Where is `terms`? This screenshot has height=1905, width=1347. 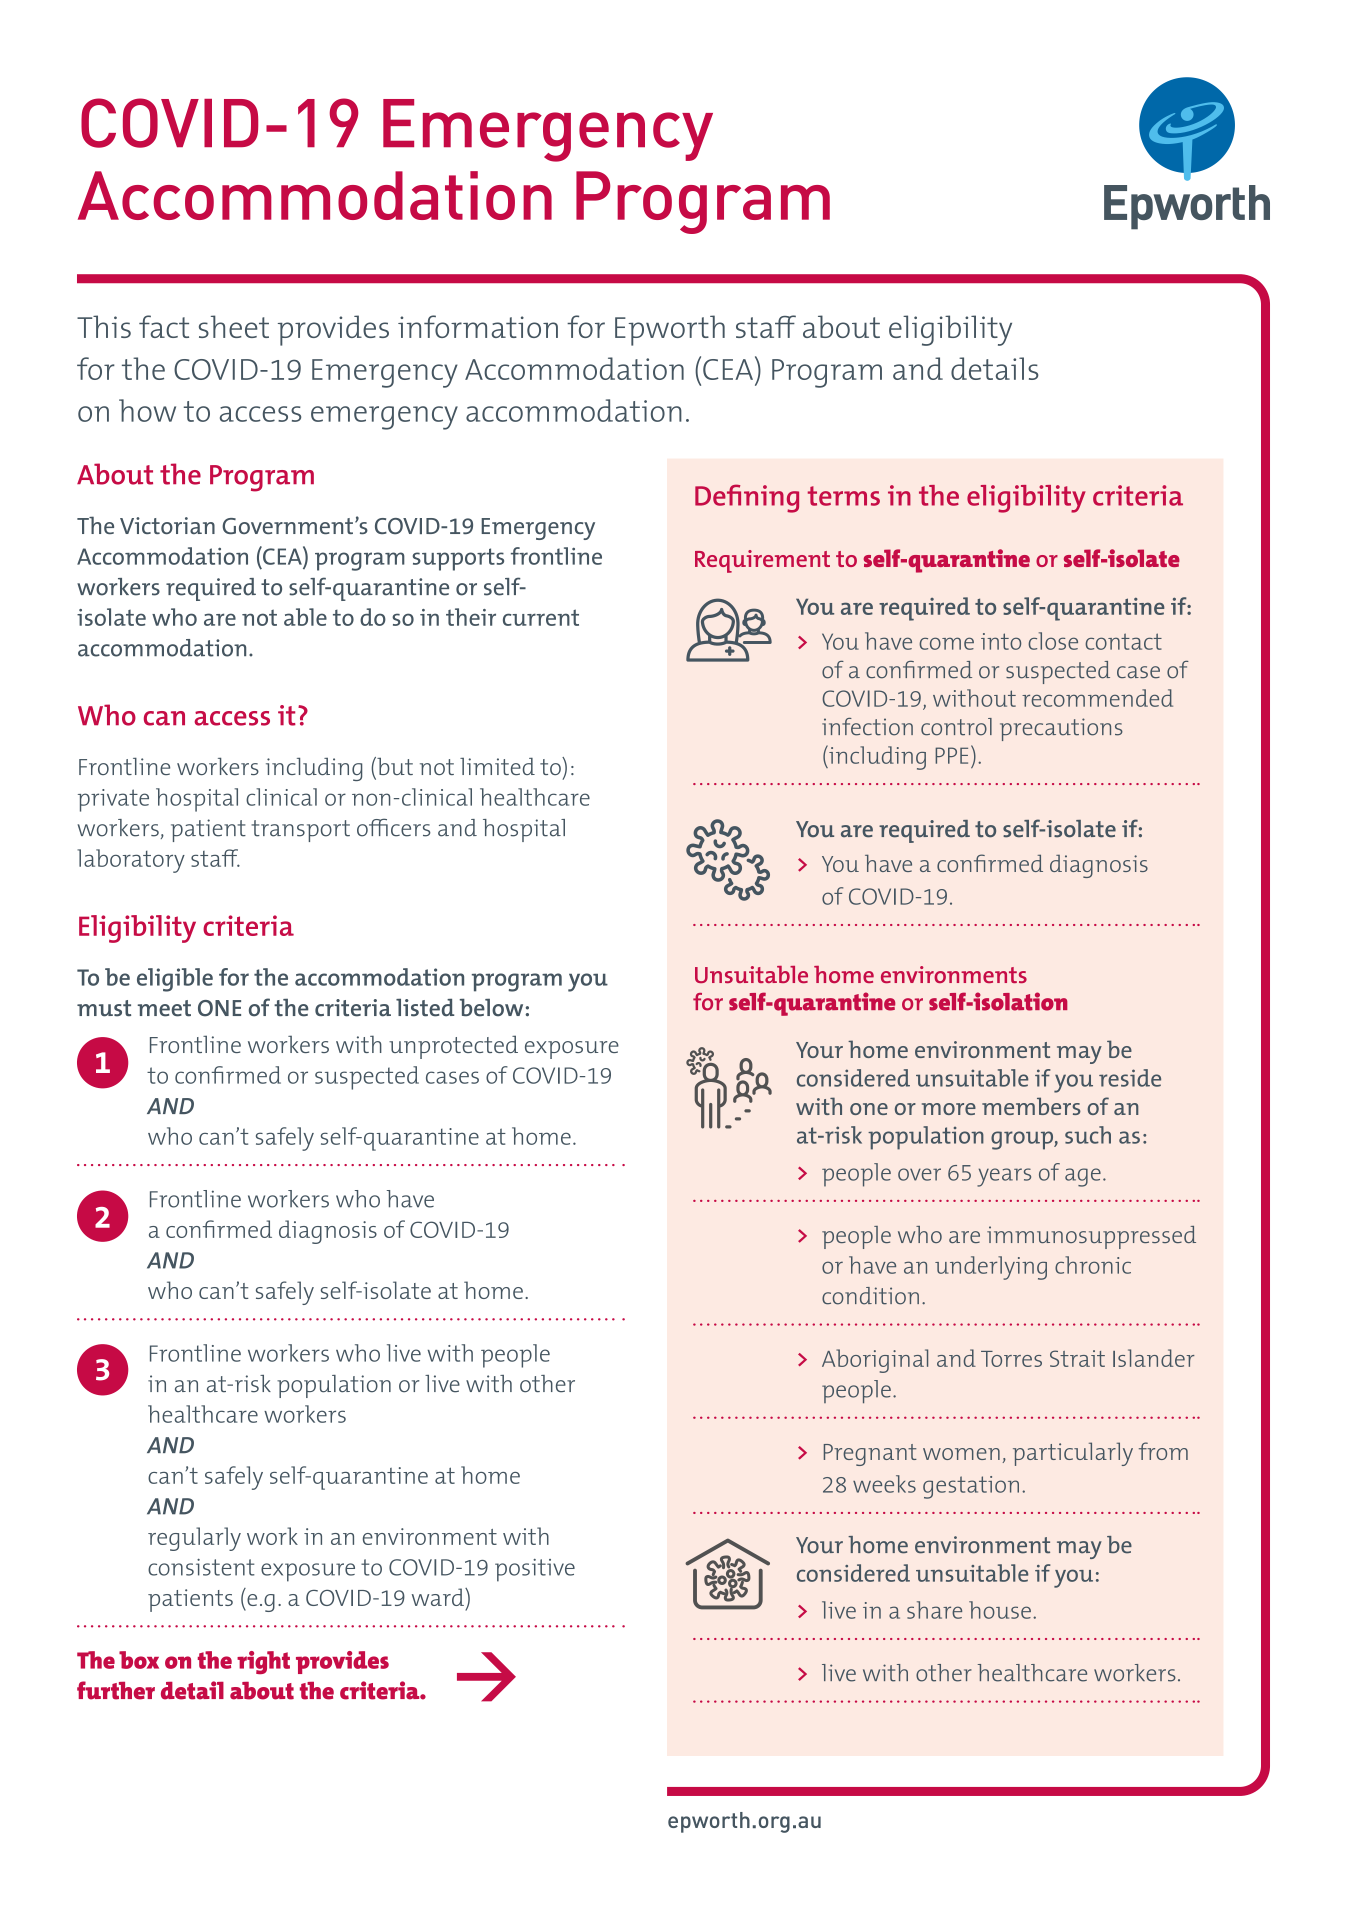 terms is located at coordinates (844, 496).
